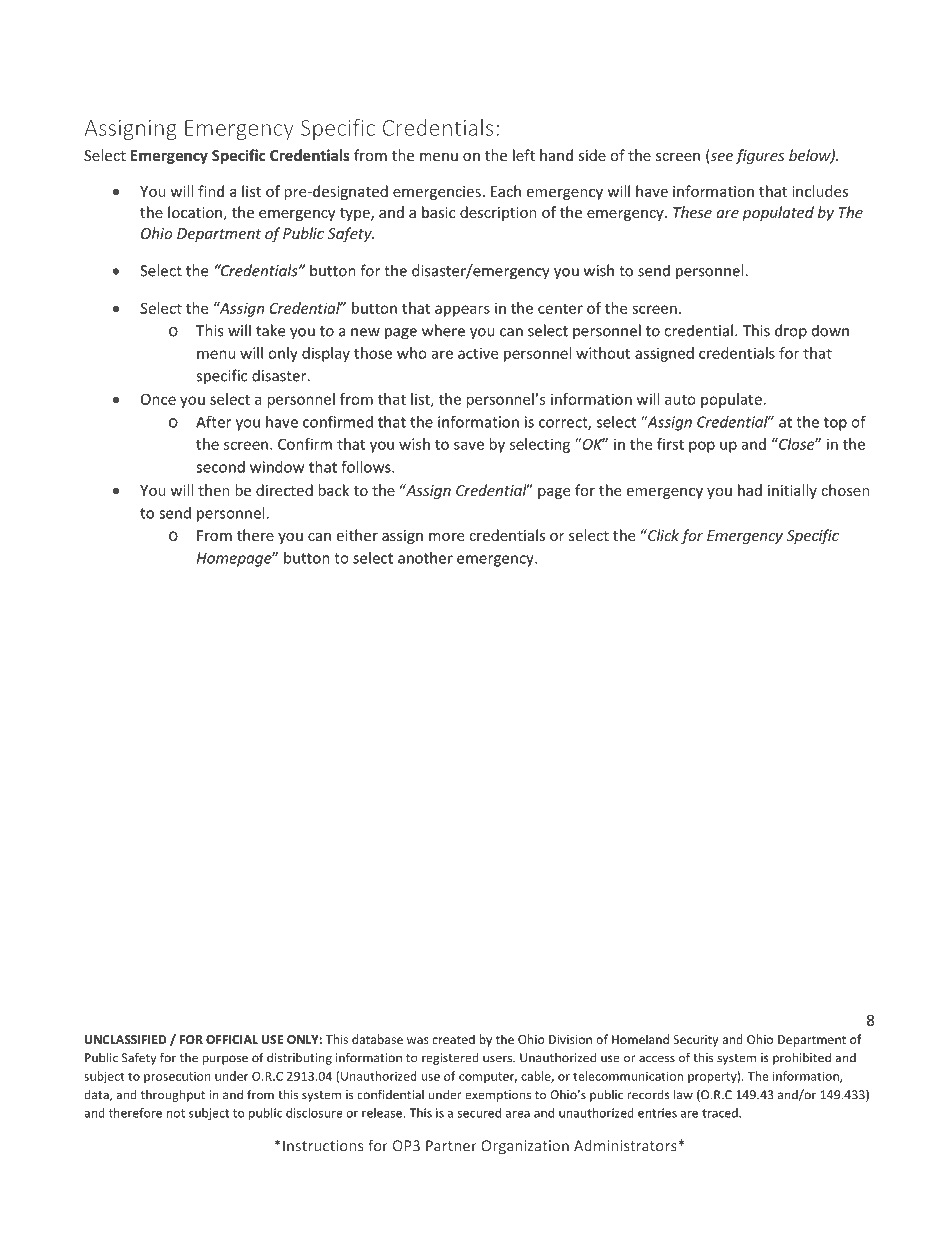 This image has height=1233, width=952. What do you see at coordinates (759, 156) in the image?
I see `figures` at bounding box center [759, 156].
